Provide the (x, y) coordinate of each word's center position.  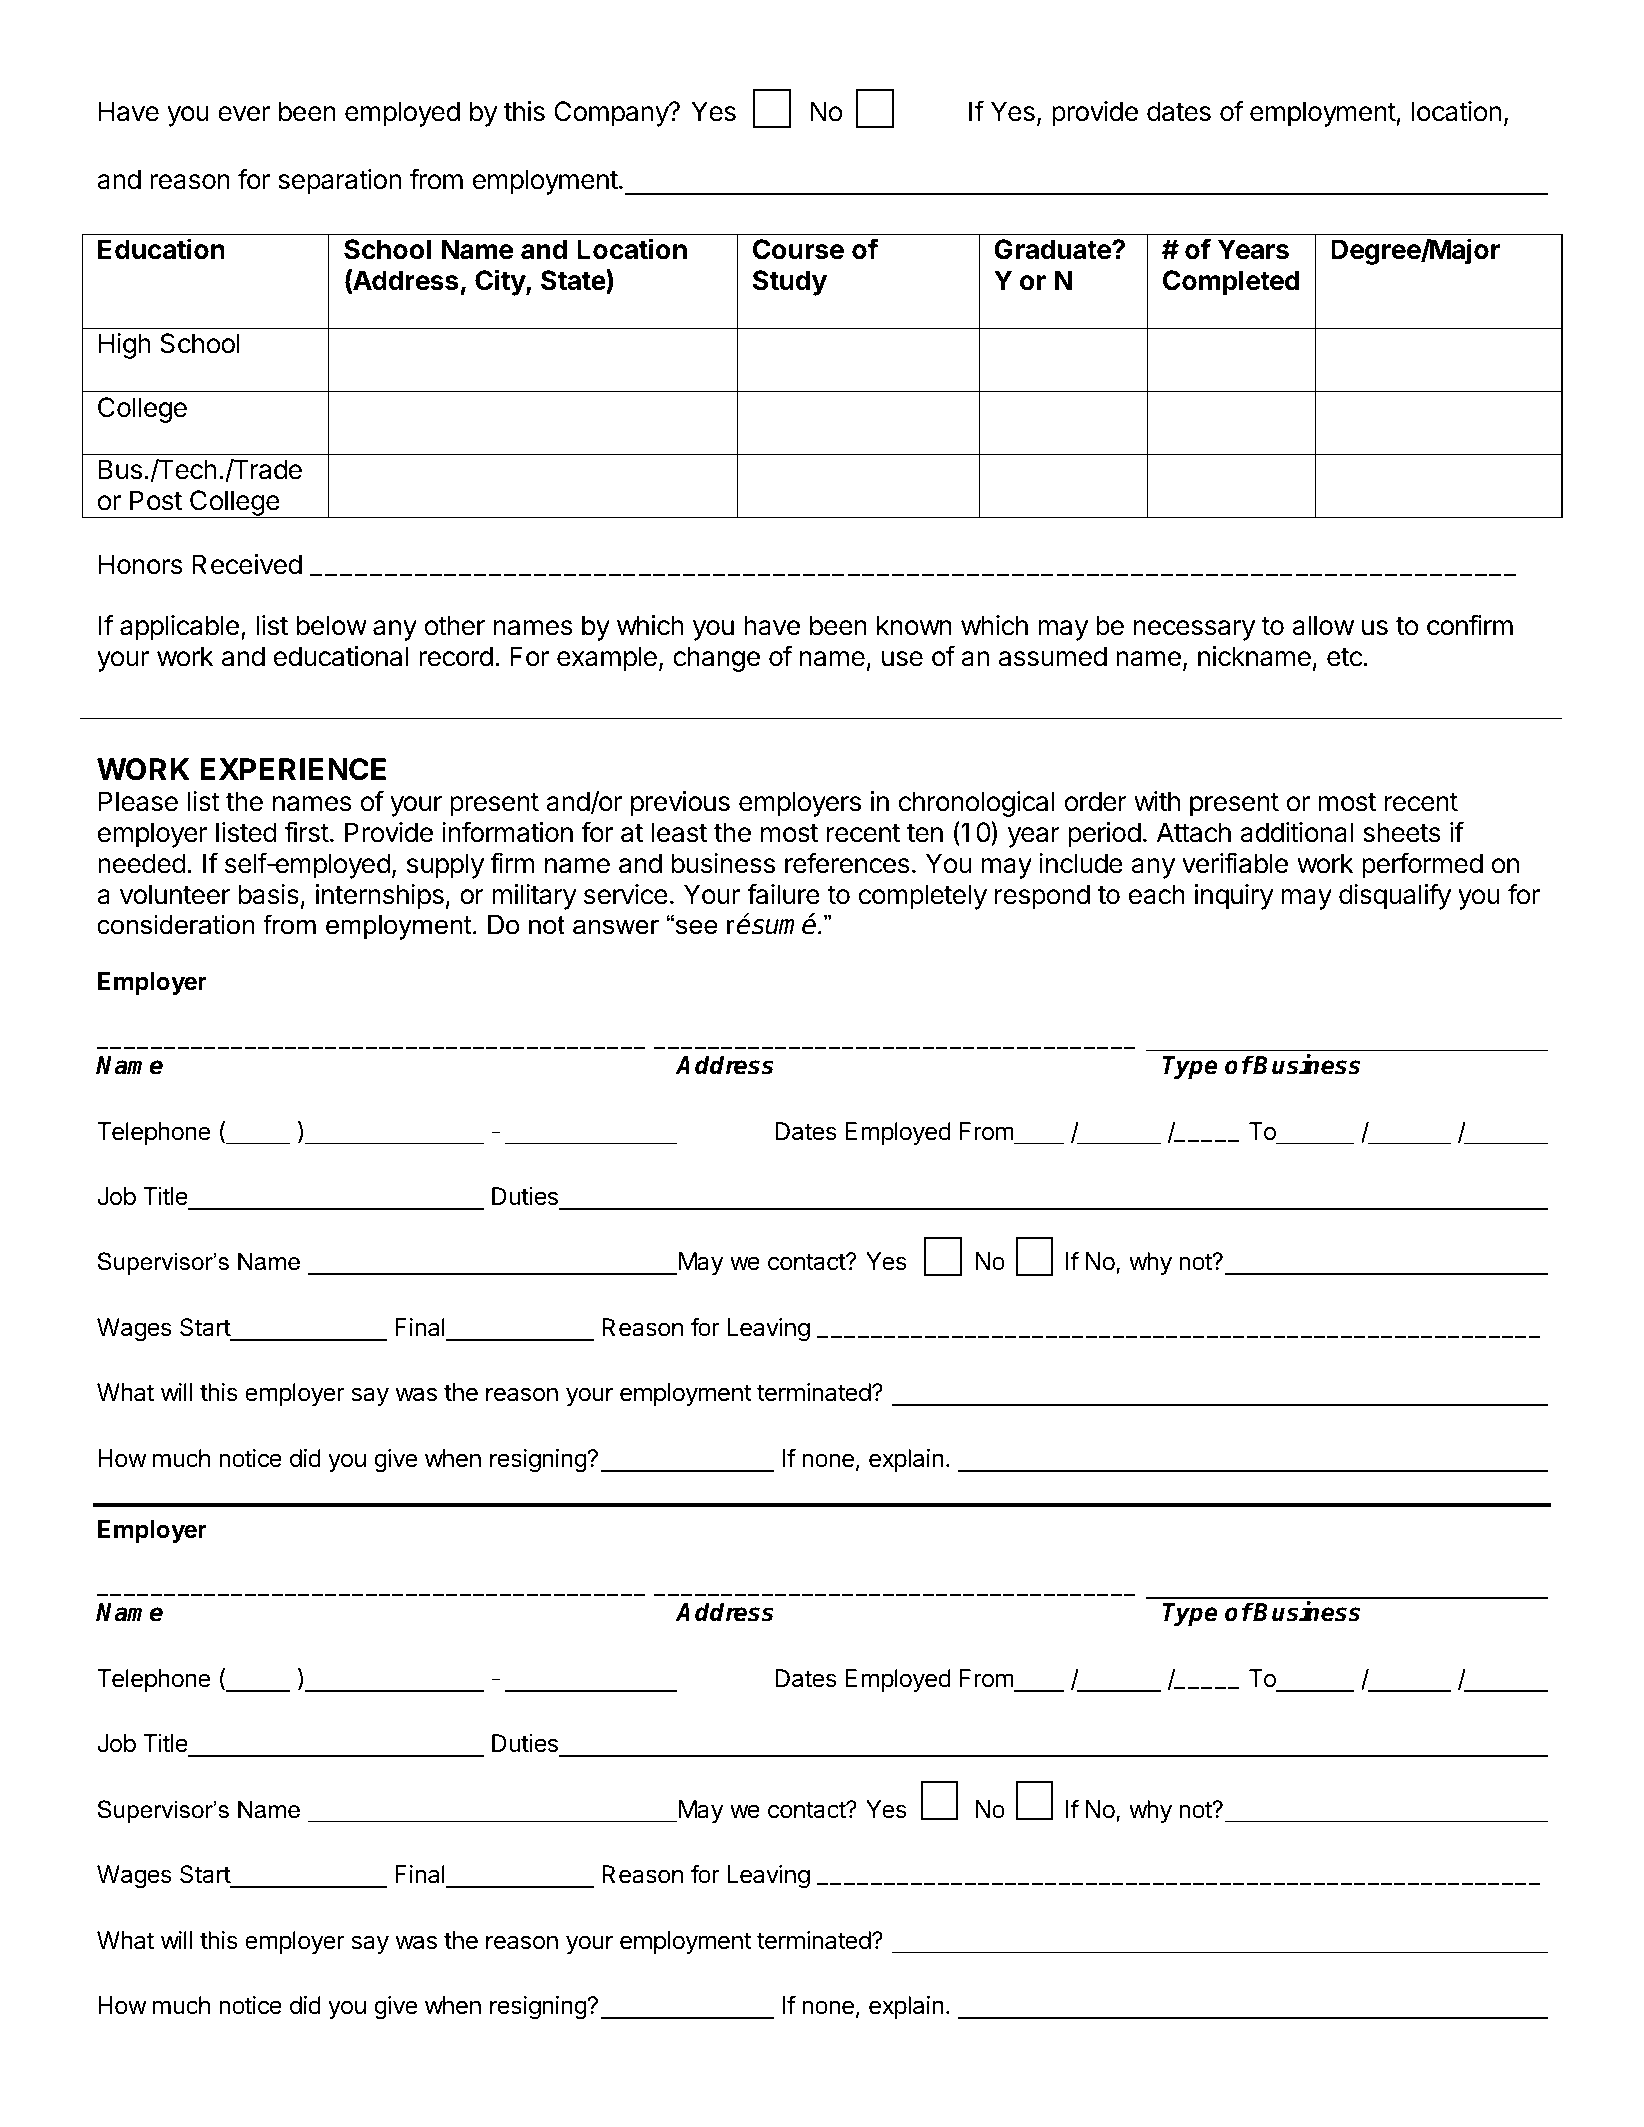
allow (1323, 625)
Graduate (1053, 249)
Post (156, 500)
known (914, 625)
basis (269, 894)
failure (783, 894)
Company (612, 114)
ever (244, 114)
